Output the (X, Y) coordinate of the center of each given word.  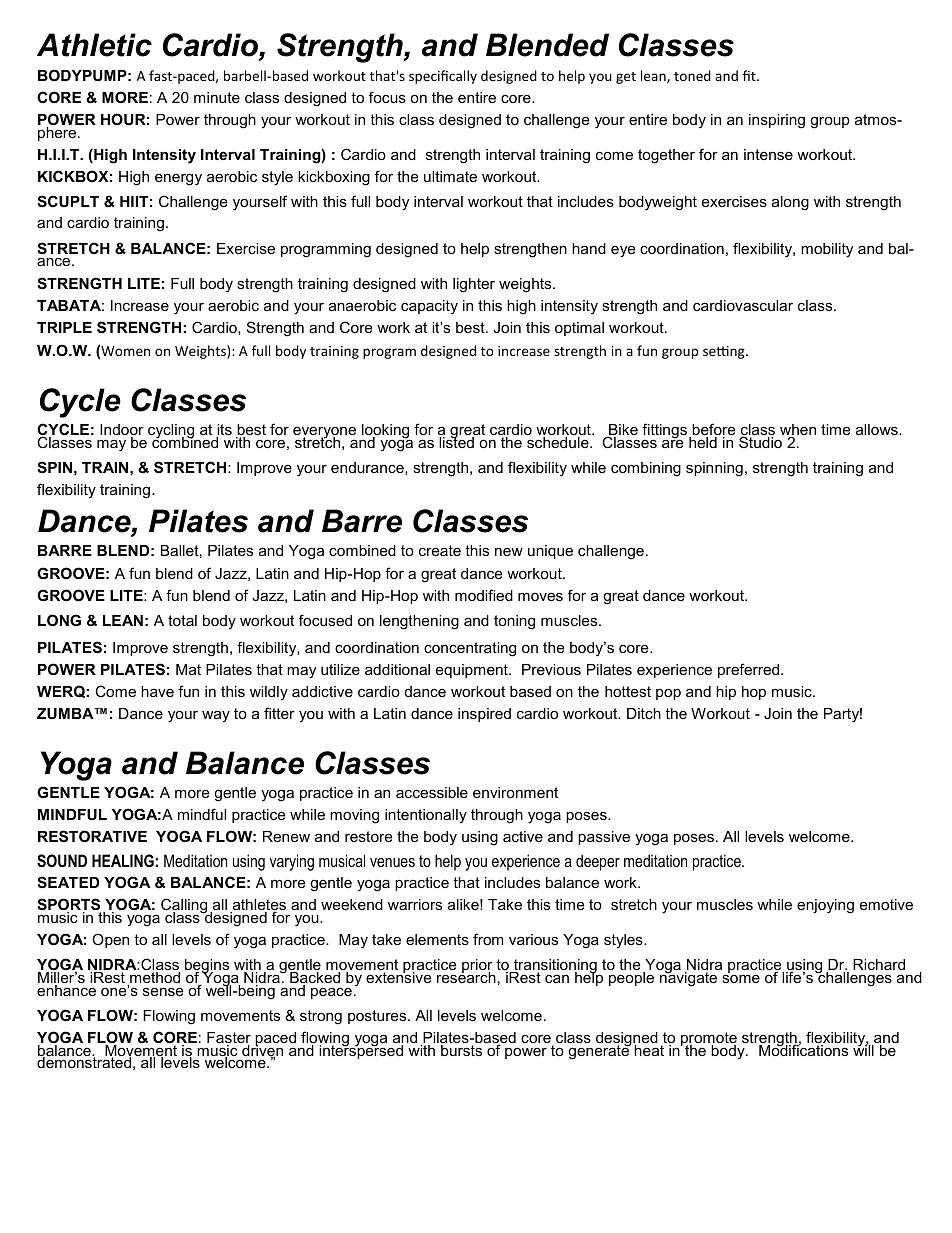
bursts (462, 1049)
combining (646, 469)
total (182, 620)
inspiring (777, 121)
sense (163, 991)
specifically (443, 77)
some (741, 979)
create (440, 550)
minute (217, 97)
